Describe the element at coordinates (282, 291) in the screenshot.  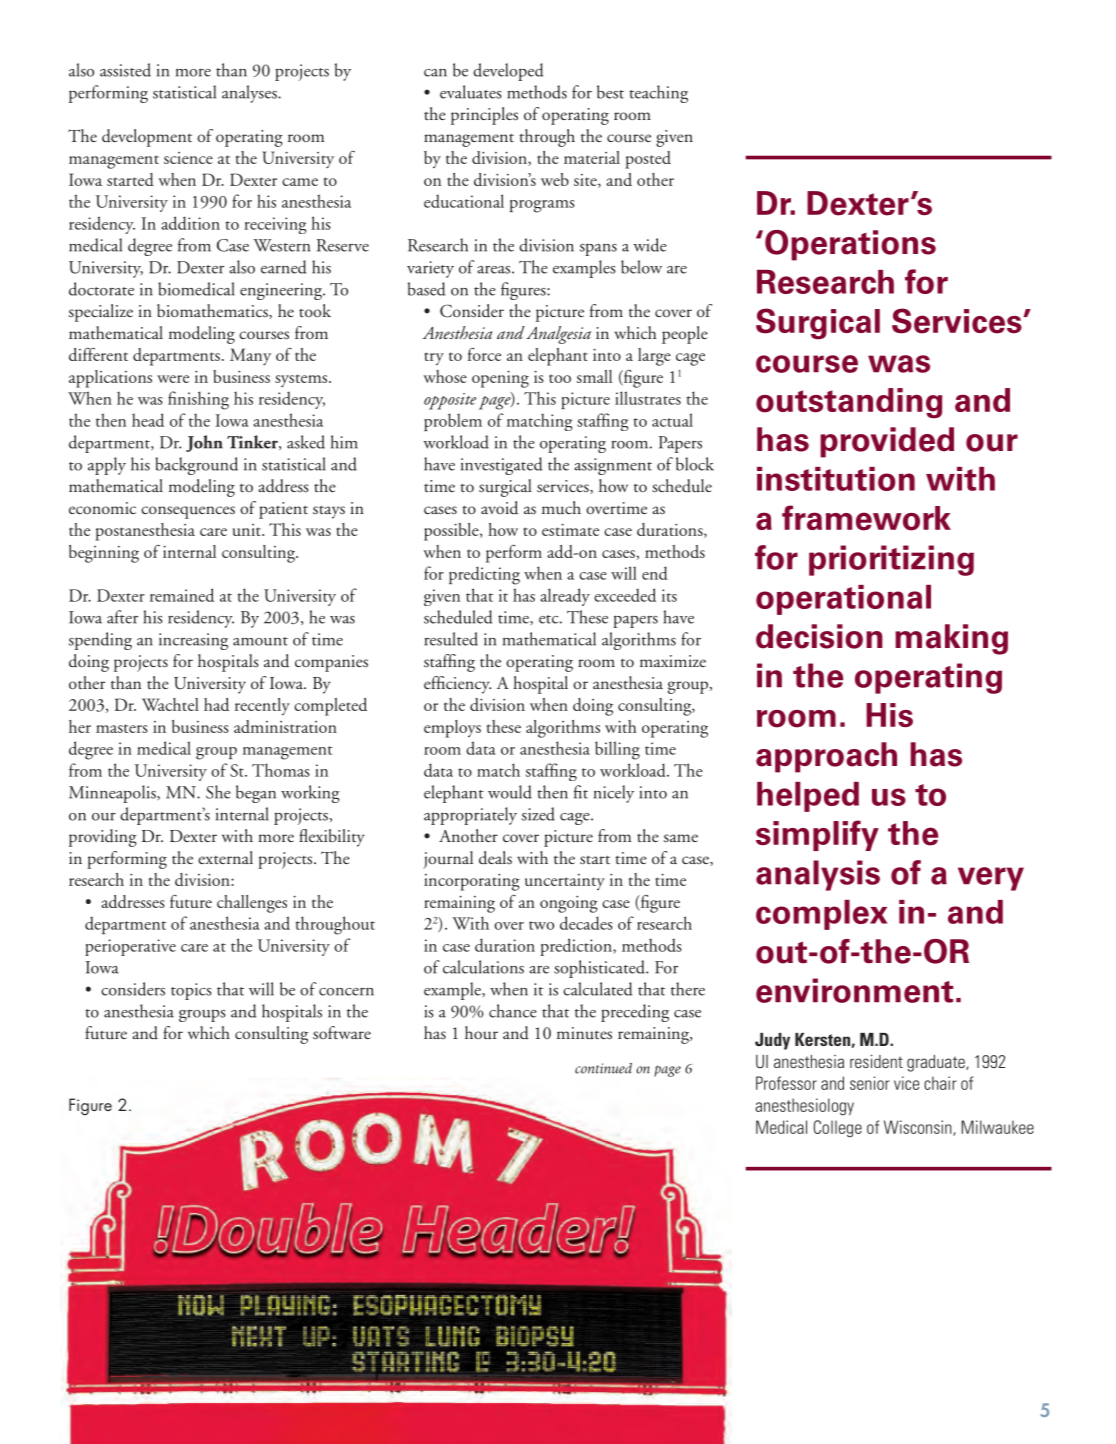
I see `engineering` at that location.
